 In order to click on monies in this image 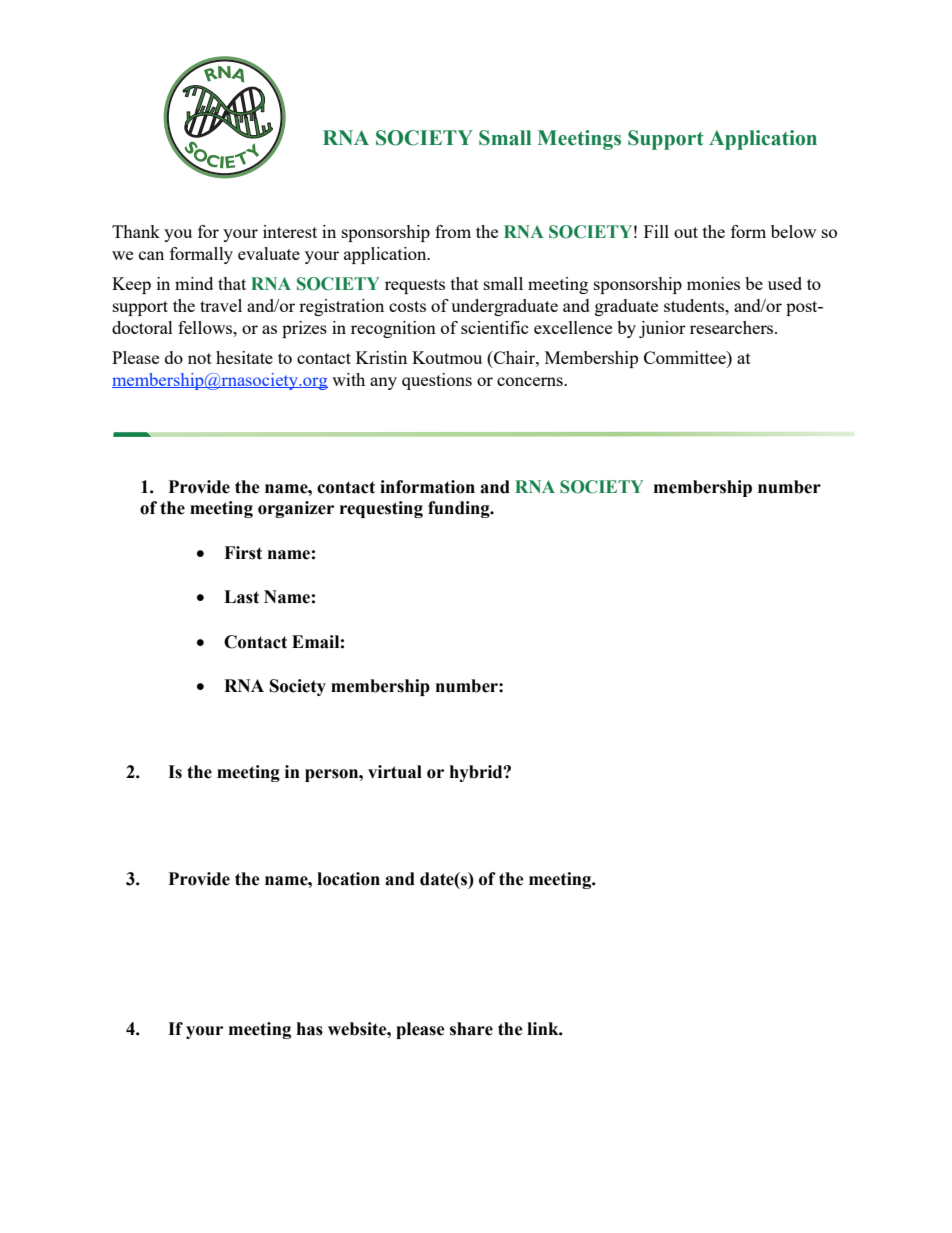, I will do `click(713, 283)`.
